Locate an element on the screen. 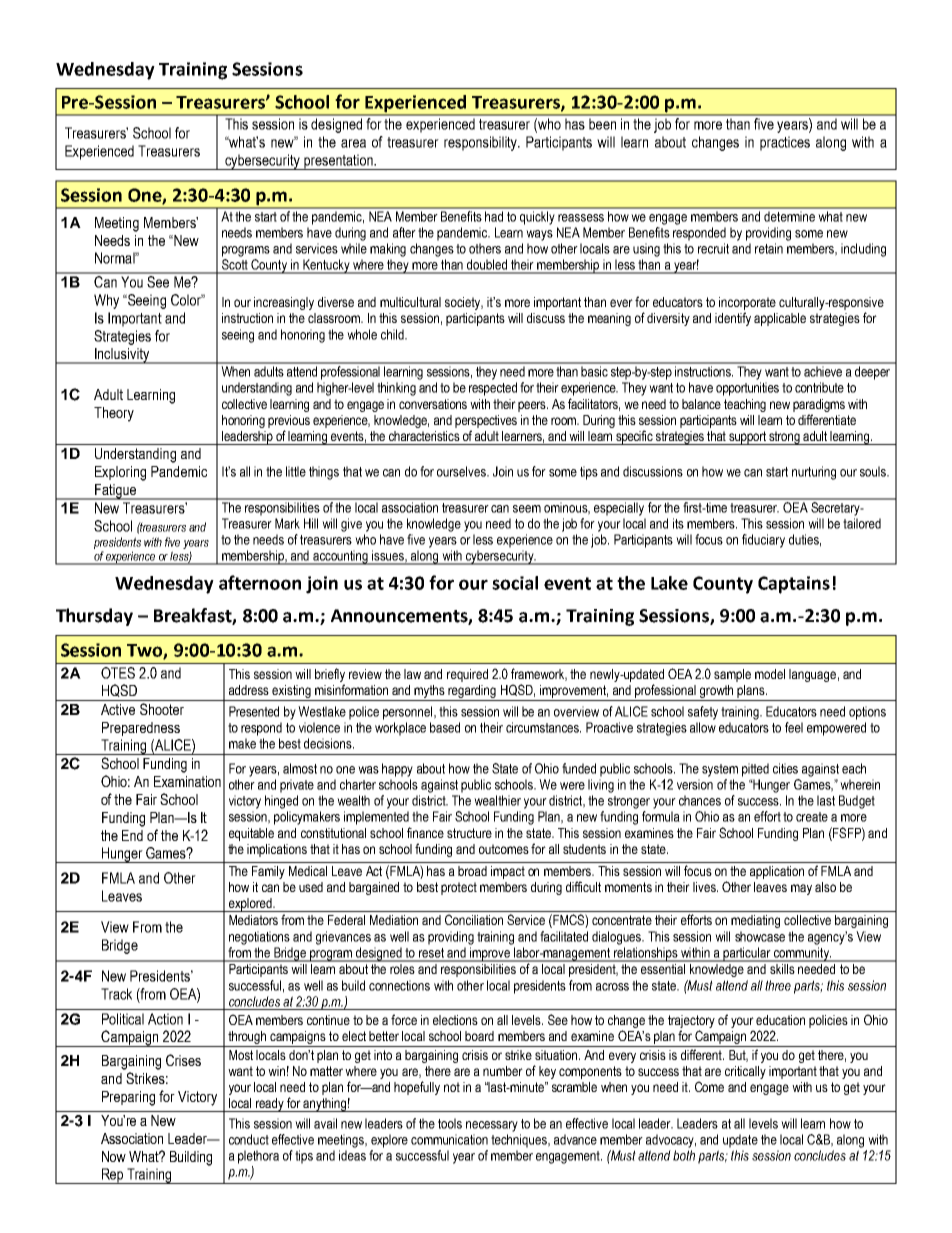 The height and width of the screenshot is (1233, 952). practices is located at coordinates (785, 143).
